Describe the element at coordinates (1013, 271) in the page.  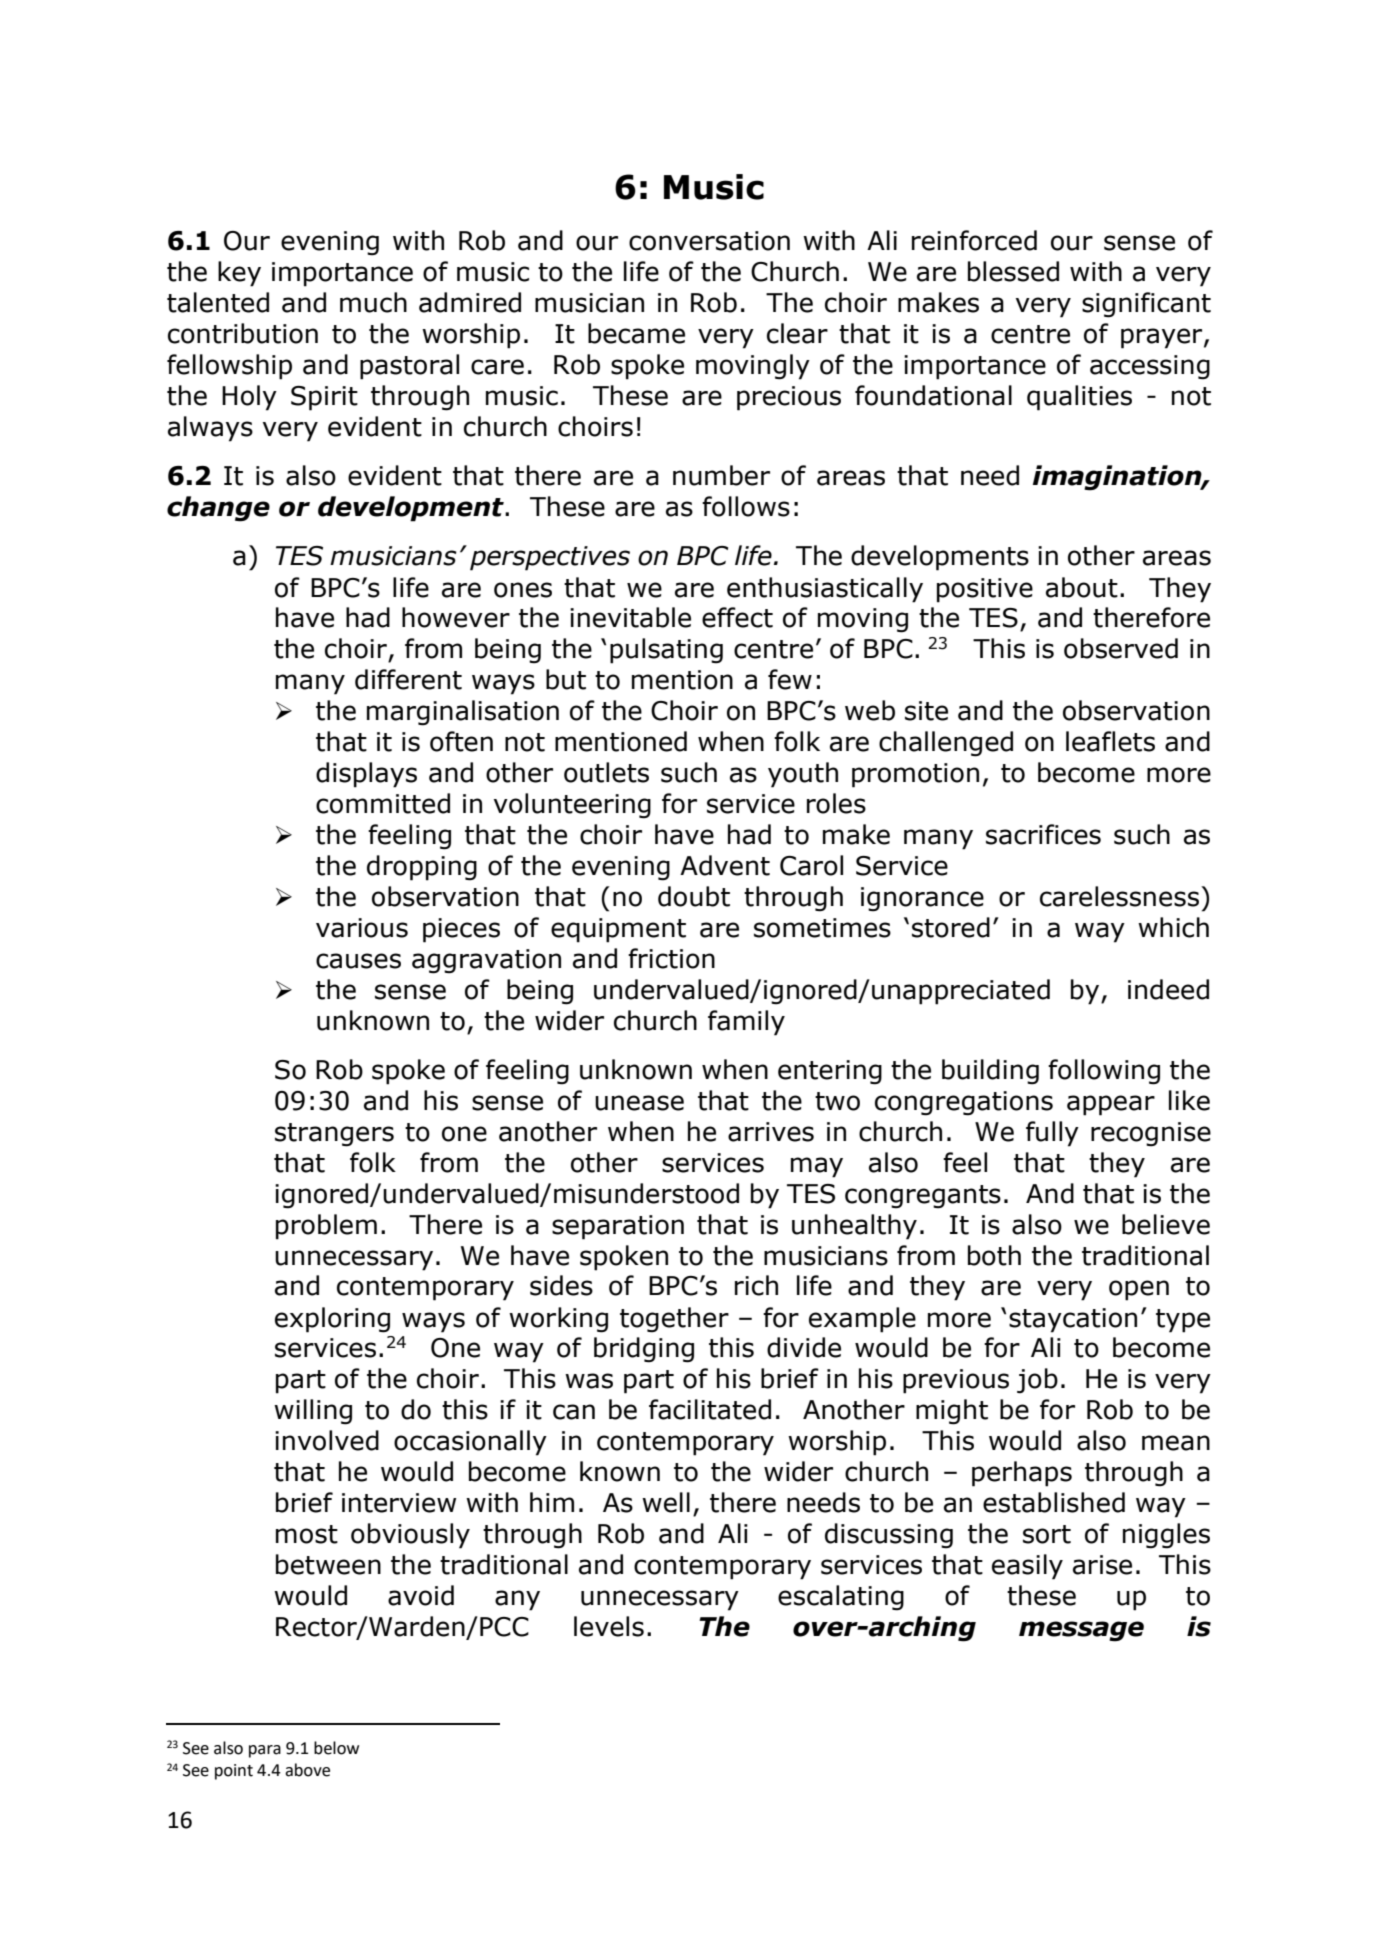
I see `blessed` at that location.
